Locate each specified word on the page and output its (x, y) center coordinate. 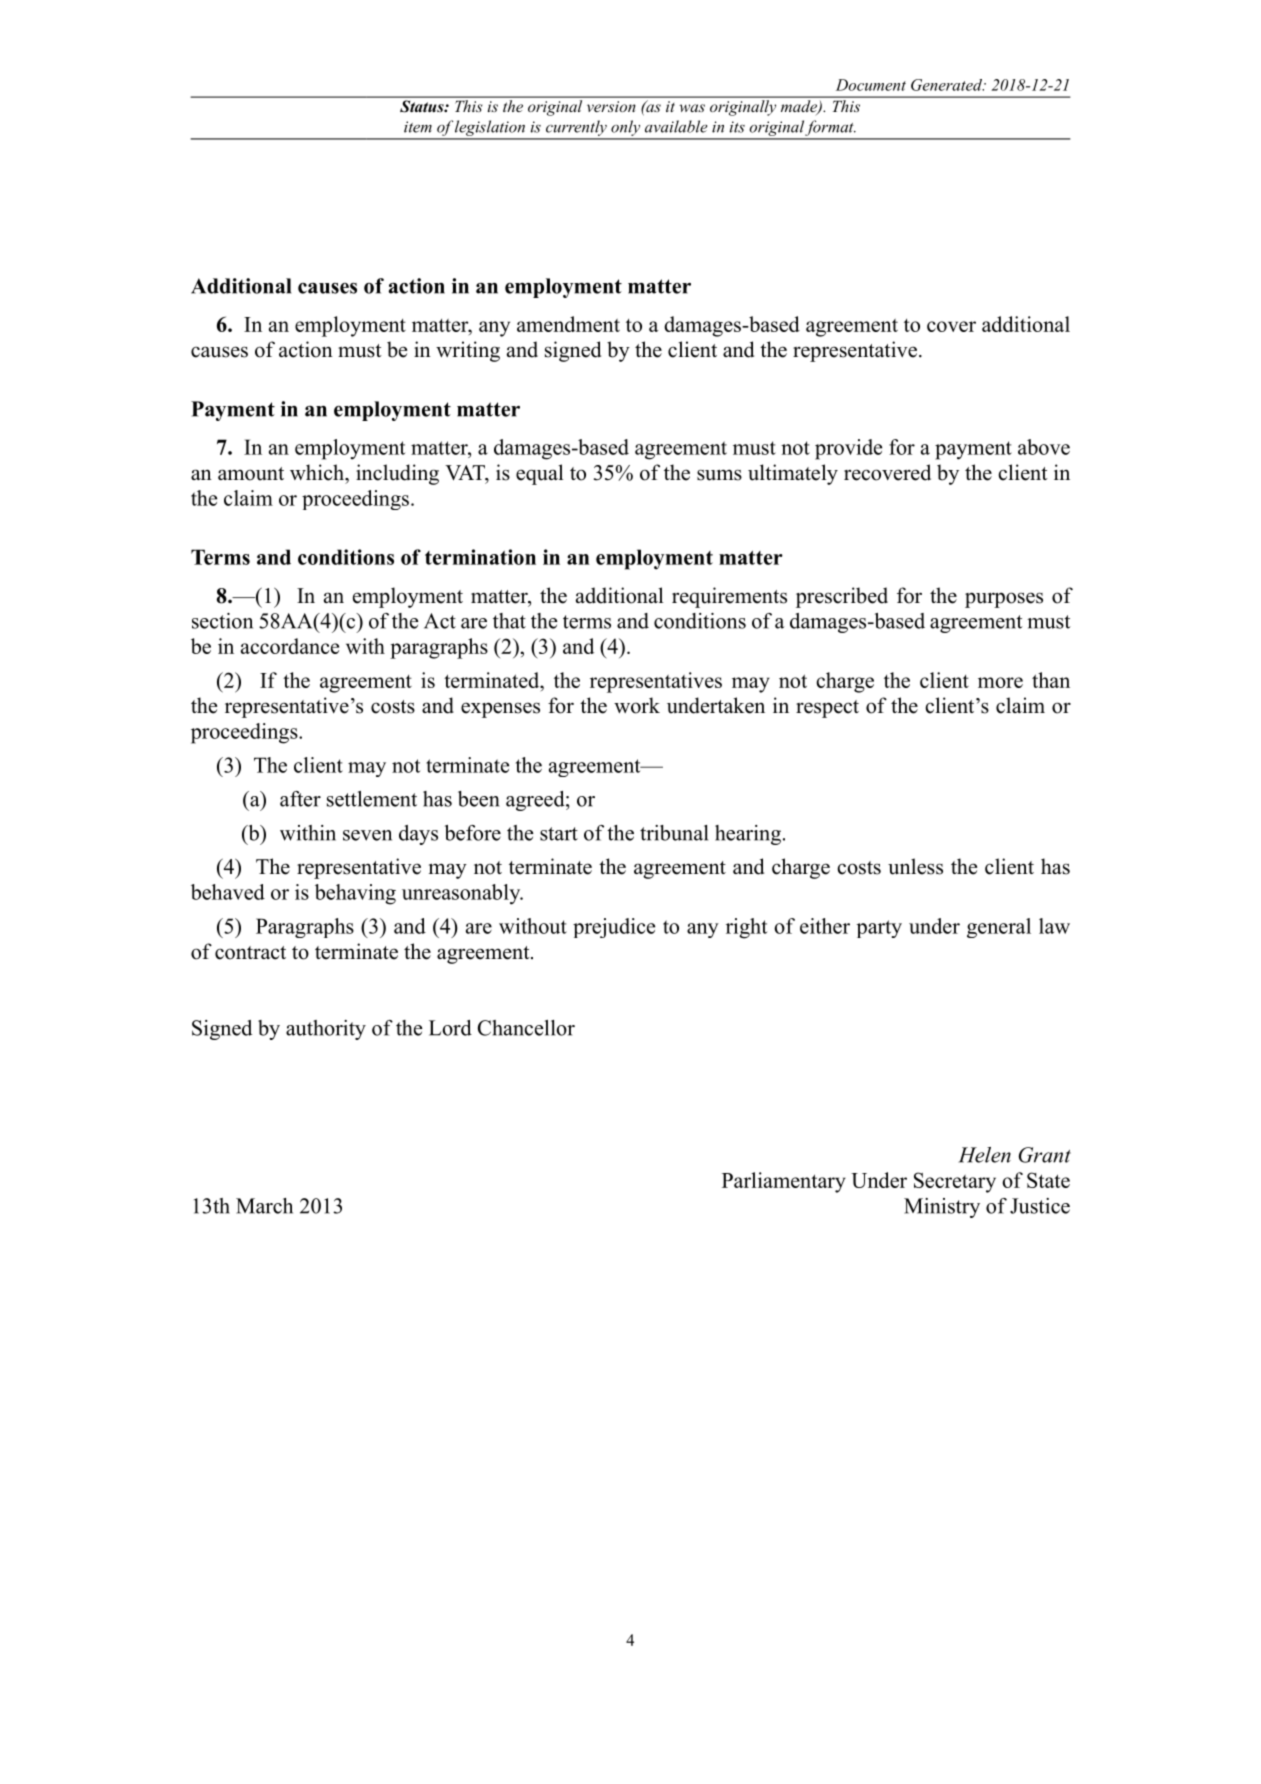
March (264, 1206)
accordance (290, 646)
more (1000, 682)
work (637, 705)
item (418, 127)
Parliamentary (784, 1182)
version (611, 106)
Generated (948, 85)
